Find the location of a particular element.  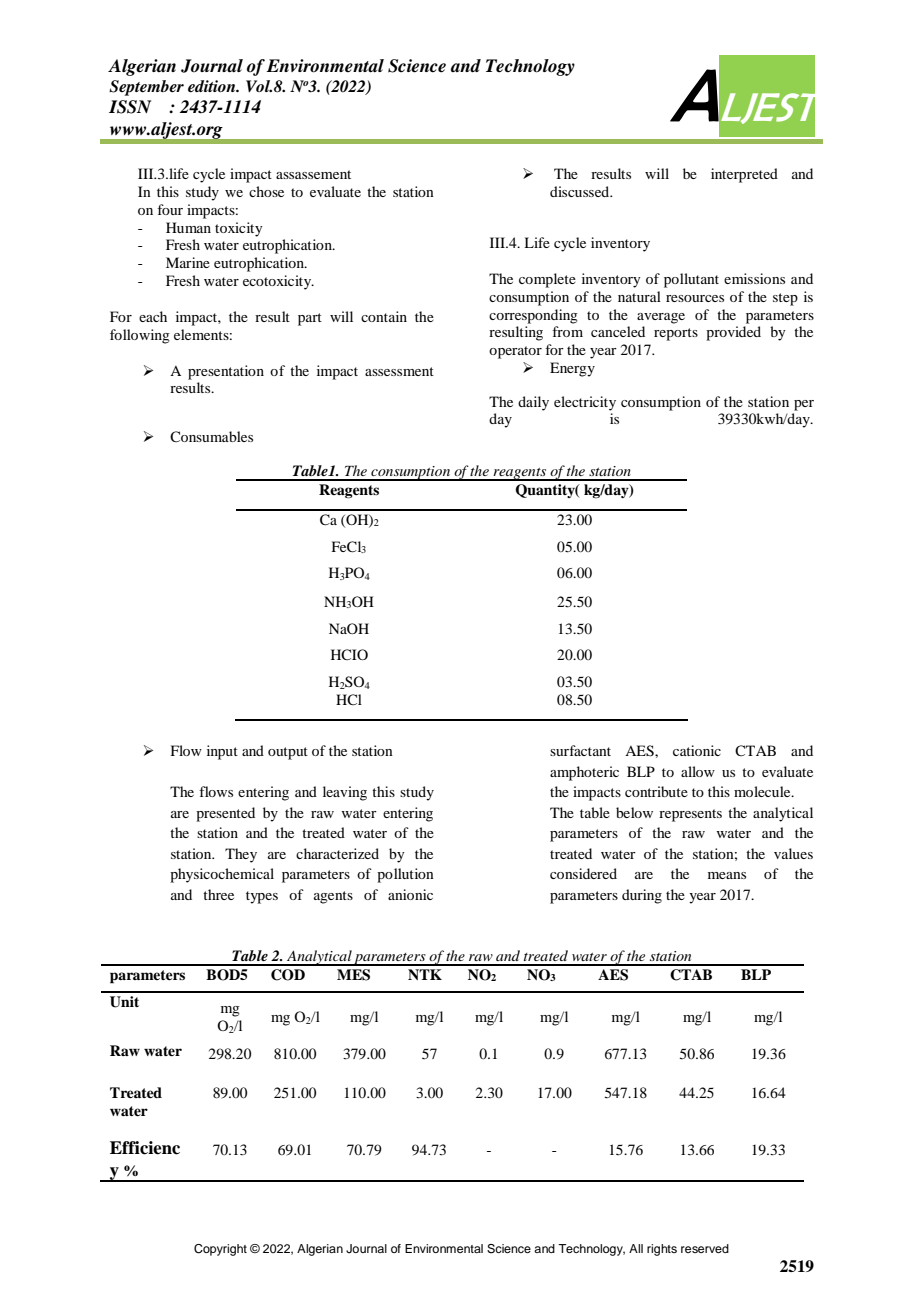

interpreted is located at coordinates (744, 175).
